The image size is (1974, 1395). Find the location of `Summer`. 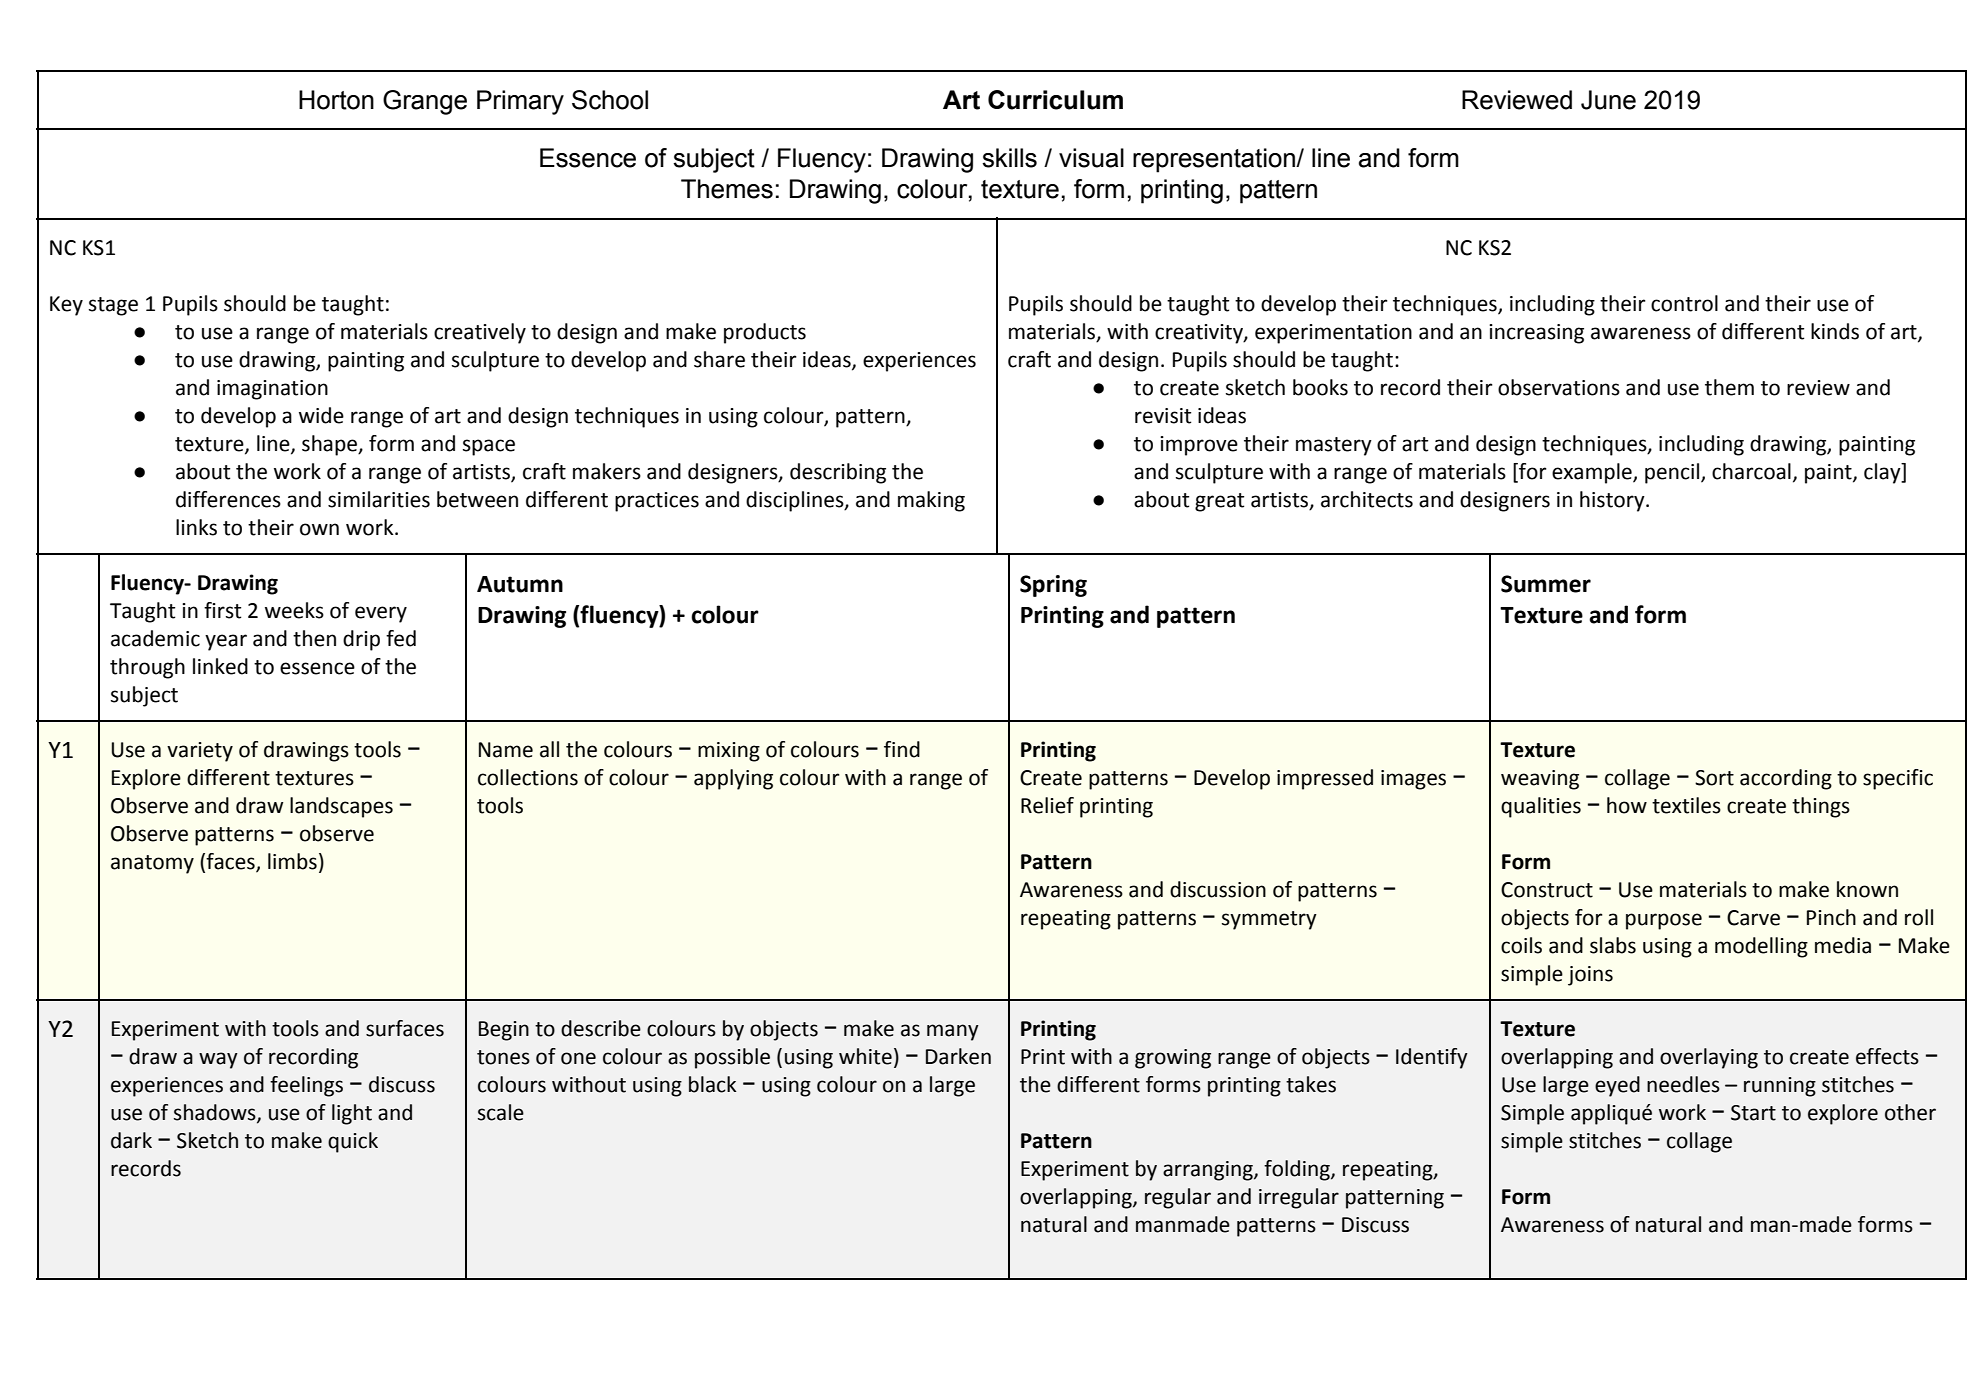

Summer is located at coordinates (1546, 584).
